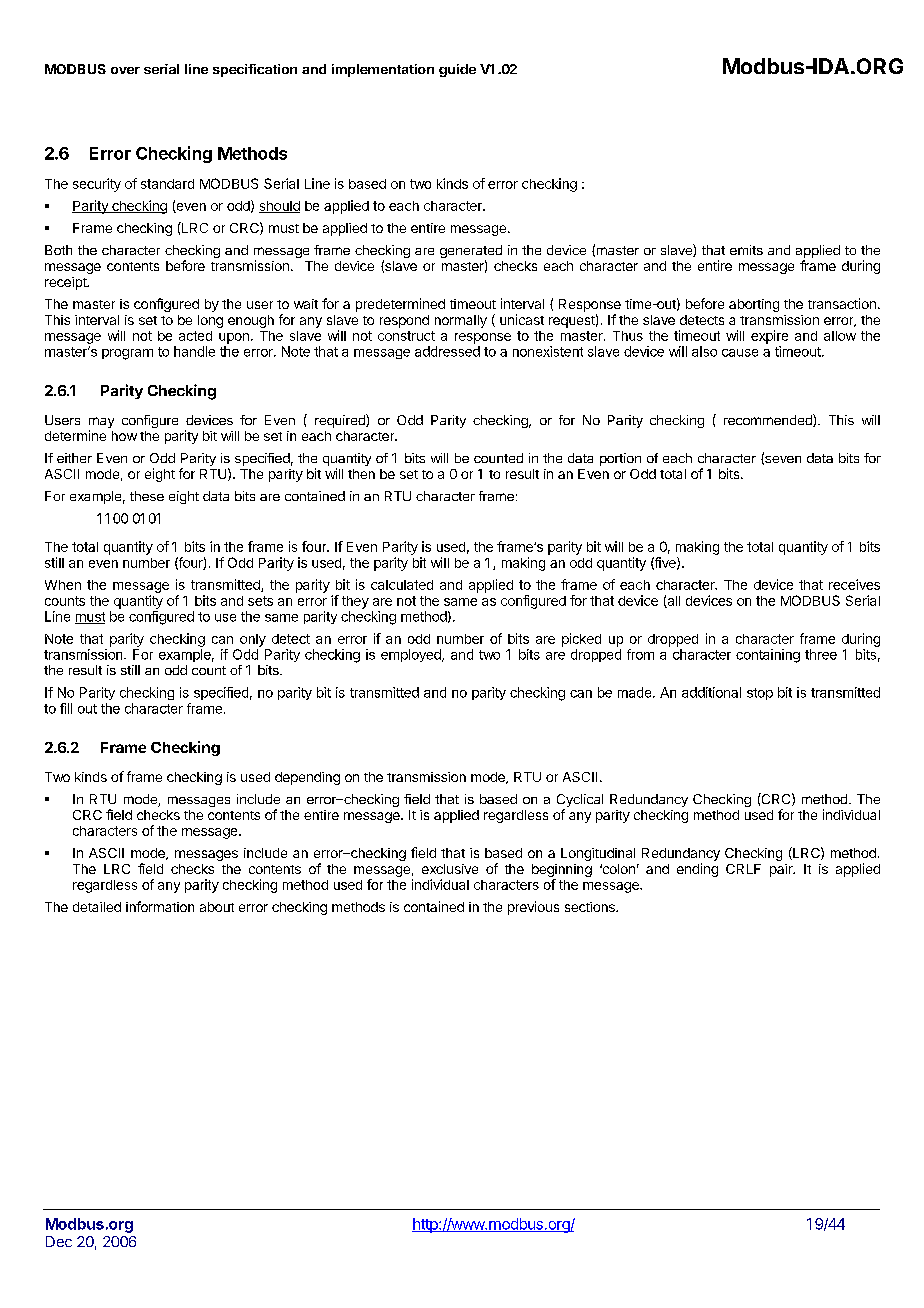 The image size is (924, 1308). Describe the element at coordinates (125, 70) in the image. I see `over` at that location.
